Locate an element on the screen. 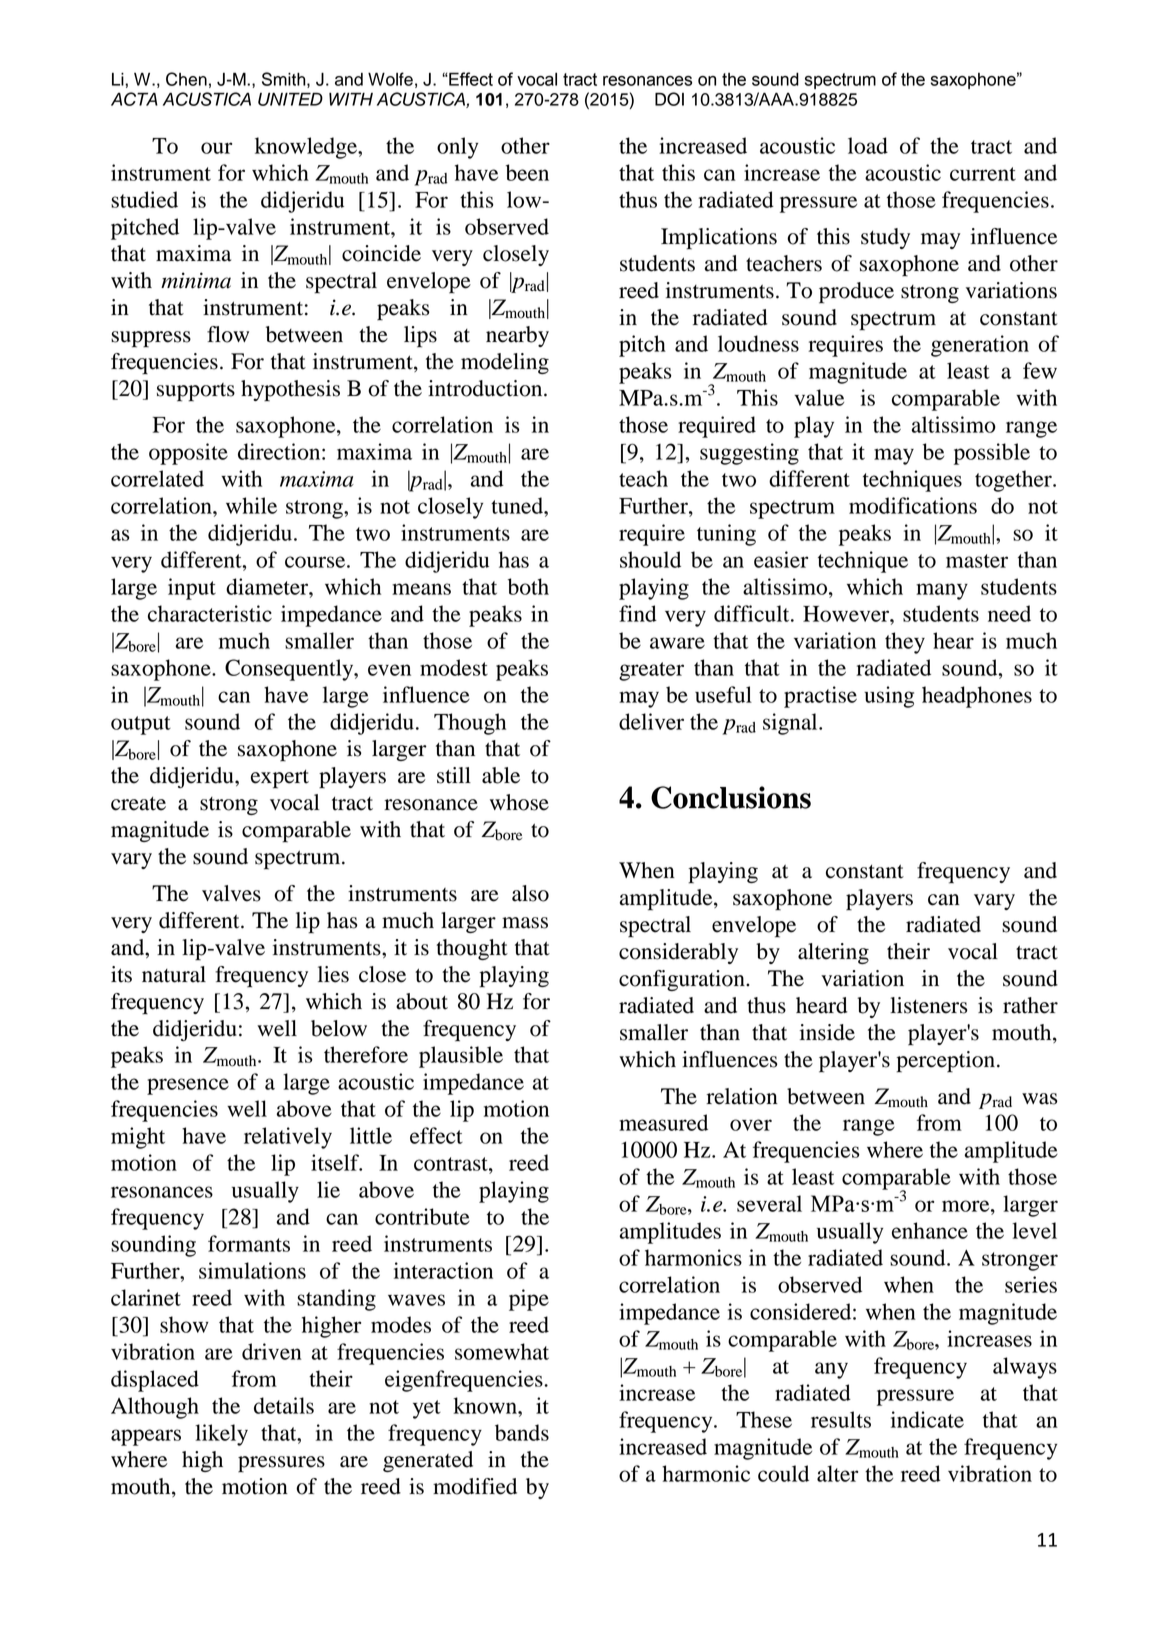  load is located at coordinates (868, 145).
